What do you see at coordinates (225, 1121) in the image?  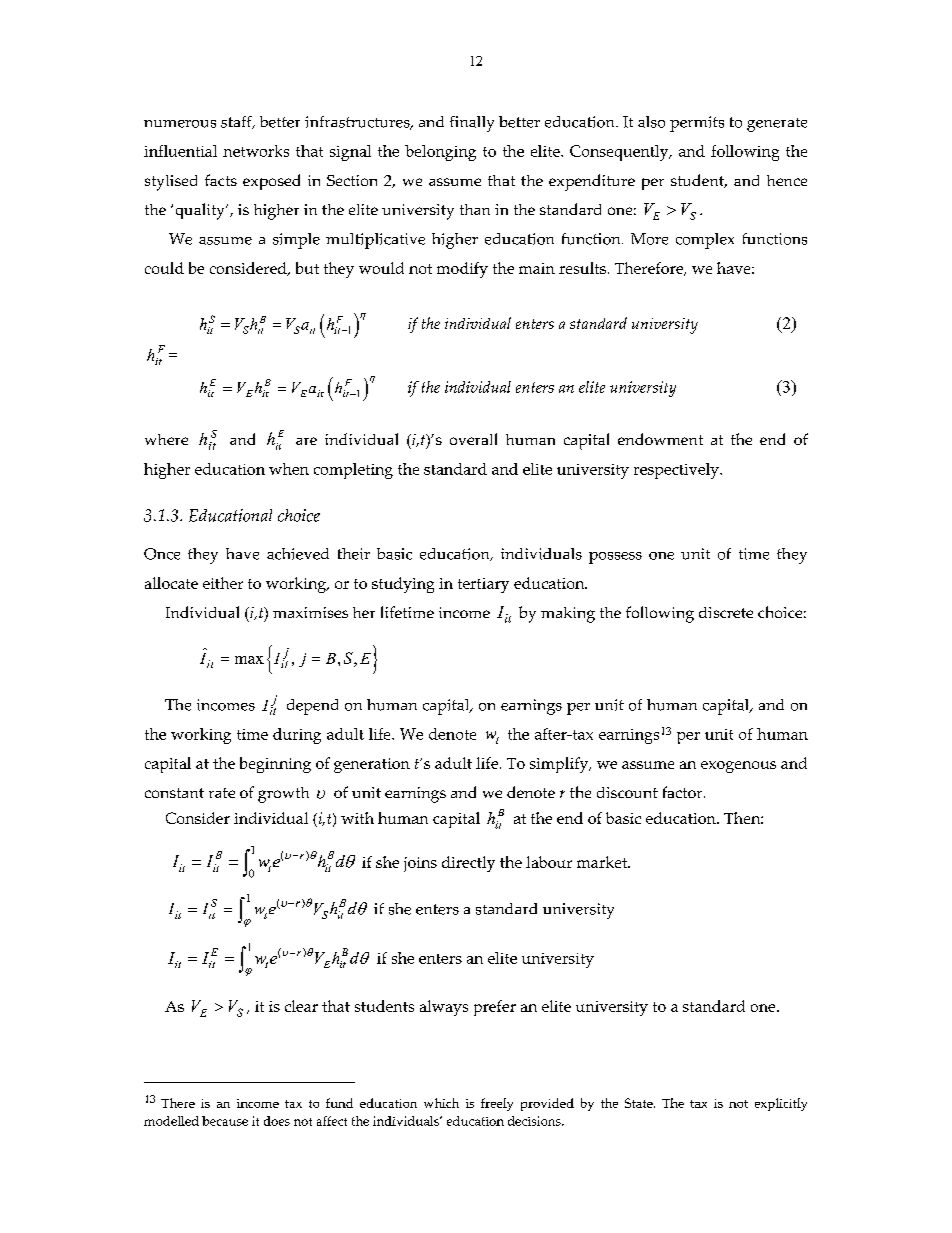 I see `because` at bounding box center [225, 1121].
